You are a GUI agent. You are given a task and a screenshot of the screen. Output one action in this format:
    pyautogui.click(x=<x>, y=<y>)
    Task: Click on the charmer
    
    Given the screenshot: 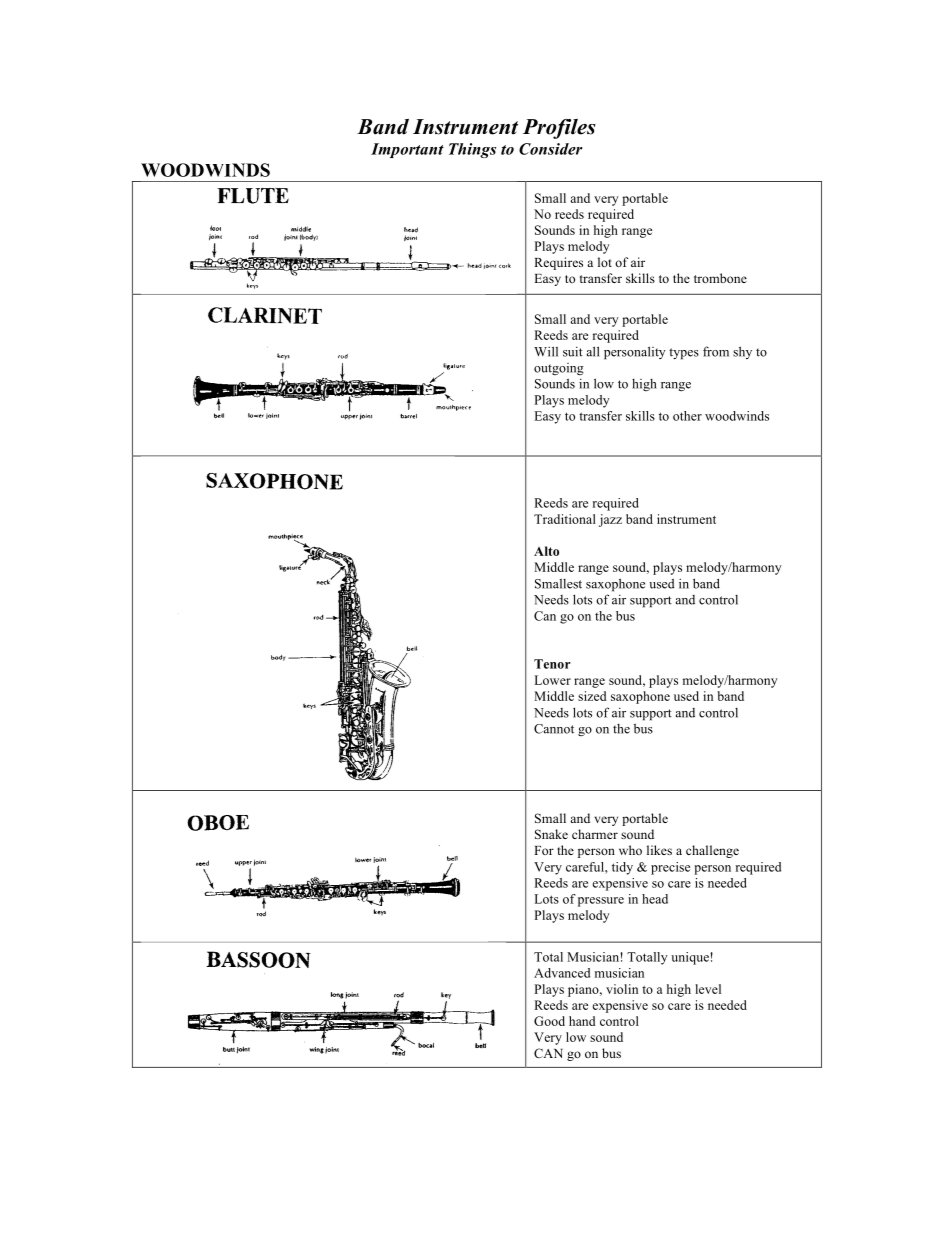 What is the action you would take?
    pyautogui.click(x=595, y=834)
